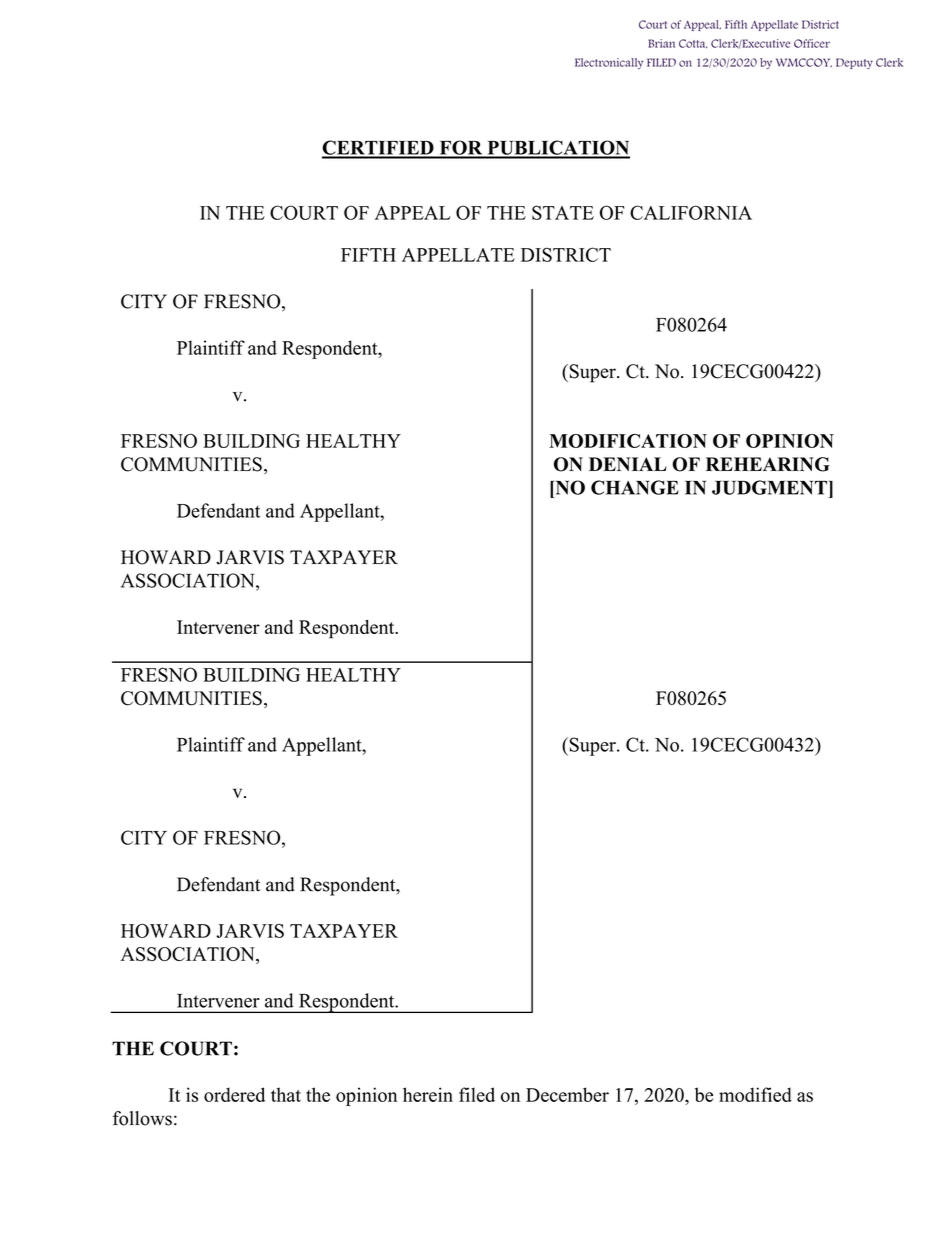  What do you see at coordinates (635, 487) in the screenshot?
I see `CHANGE` at bounding box center [635, 487].
